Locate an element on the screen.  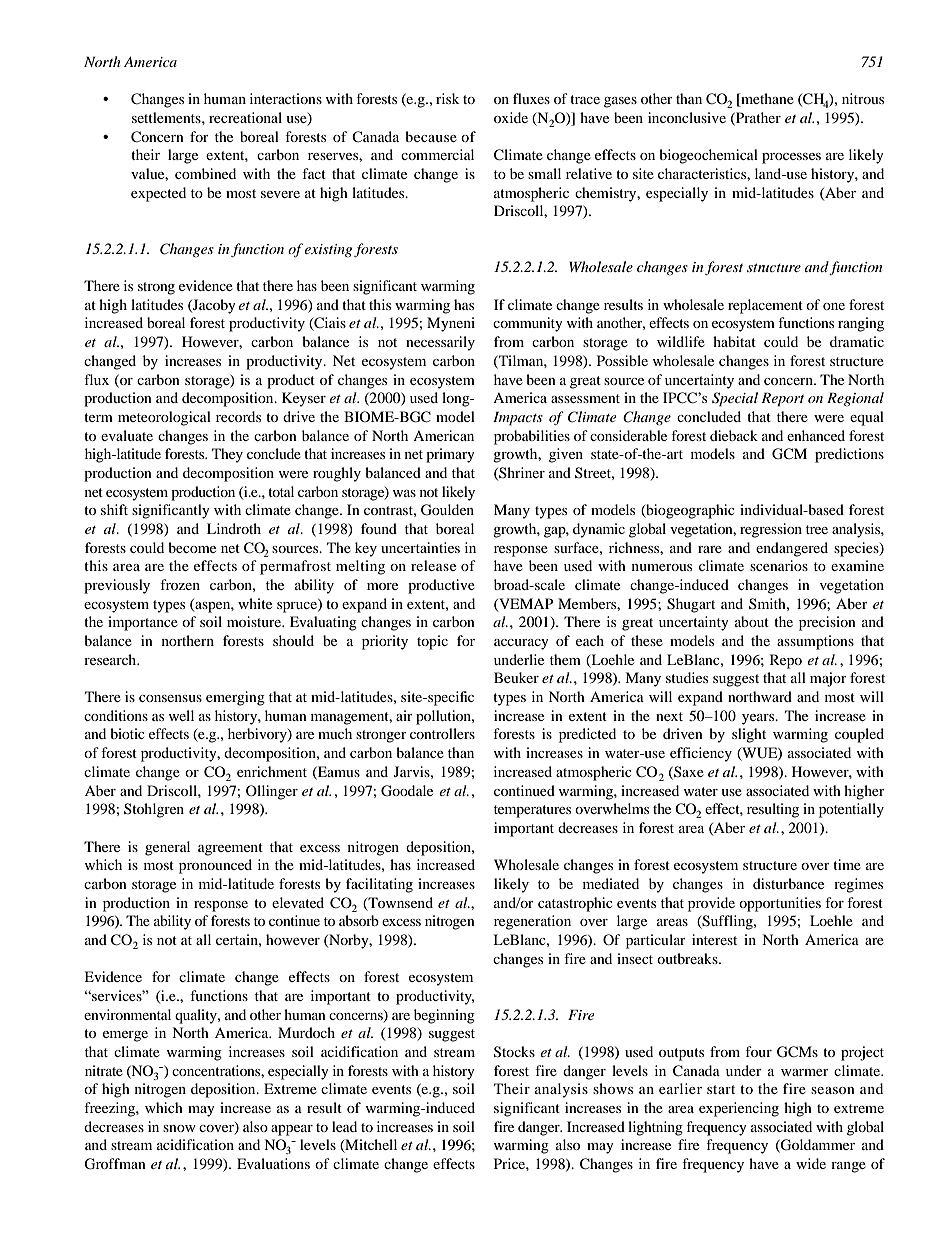
importance is located at coordinates (143, 623).
